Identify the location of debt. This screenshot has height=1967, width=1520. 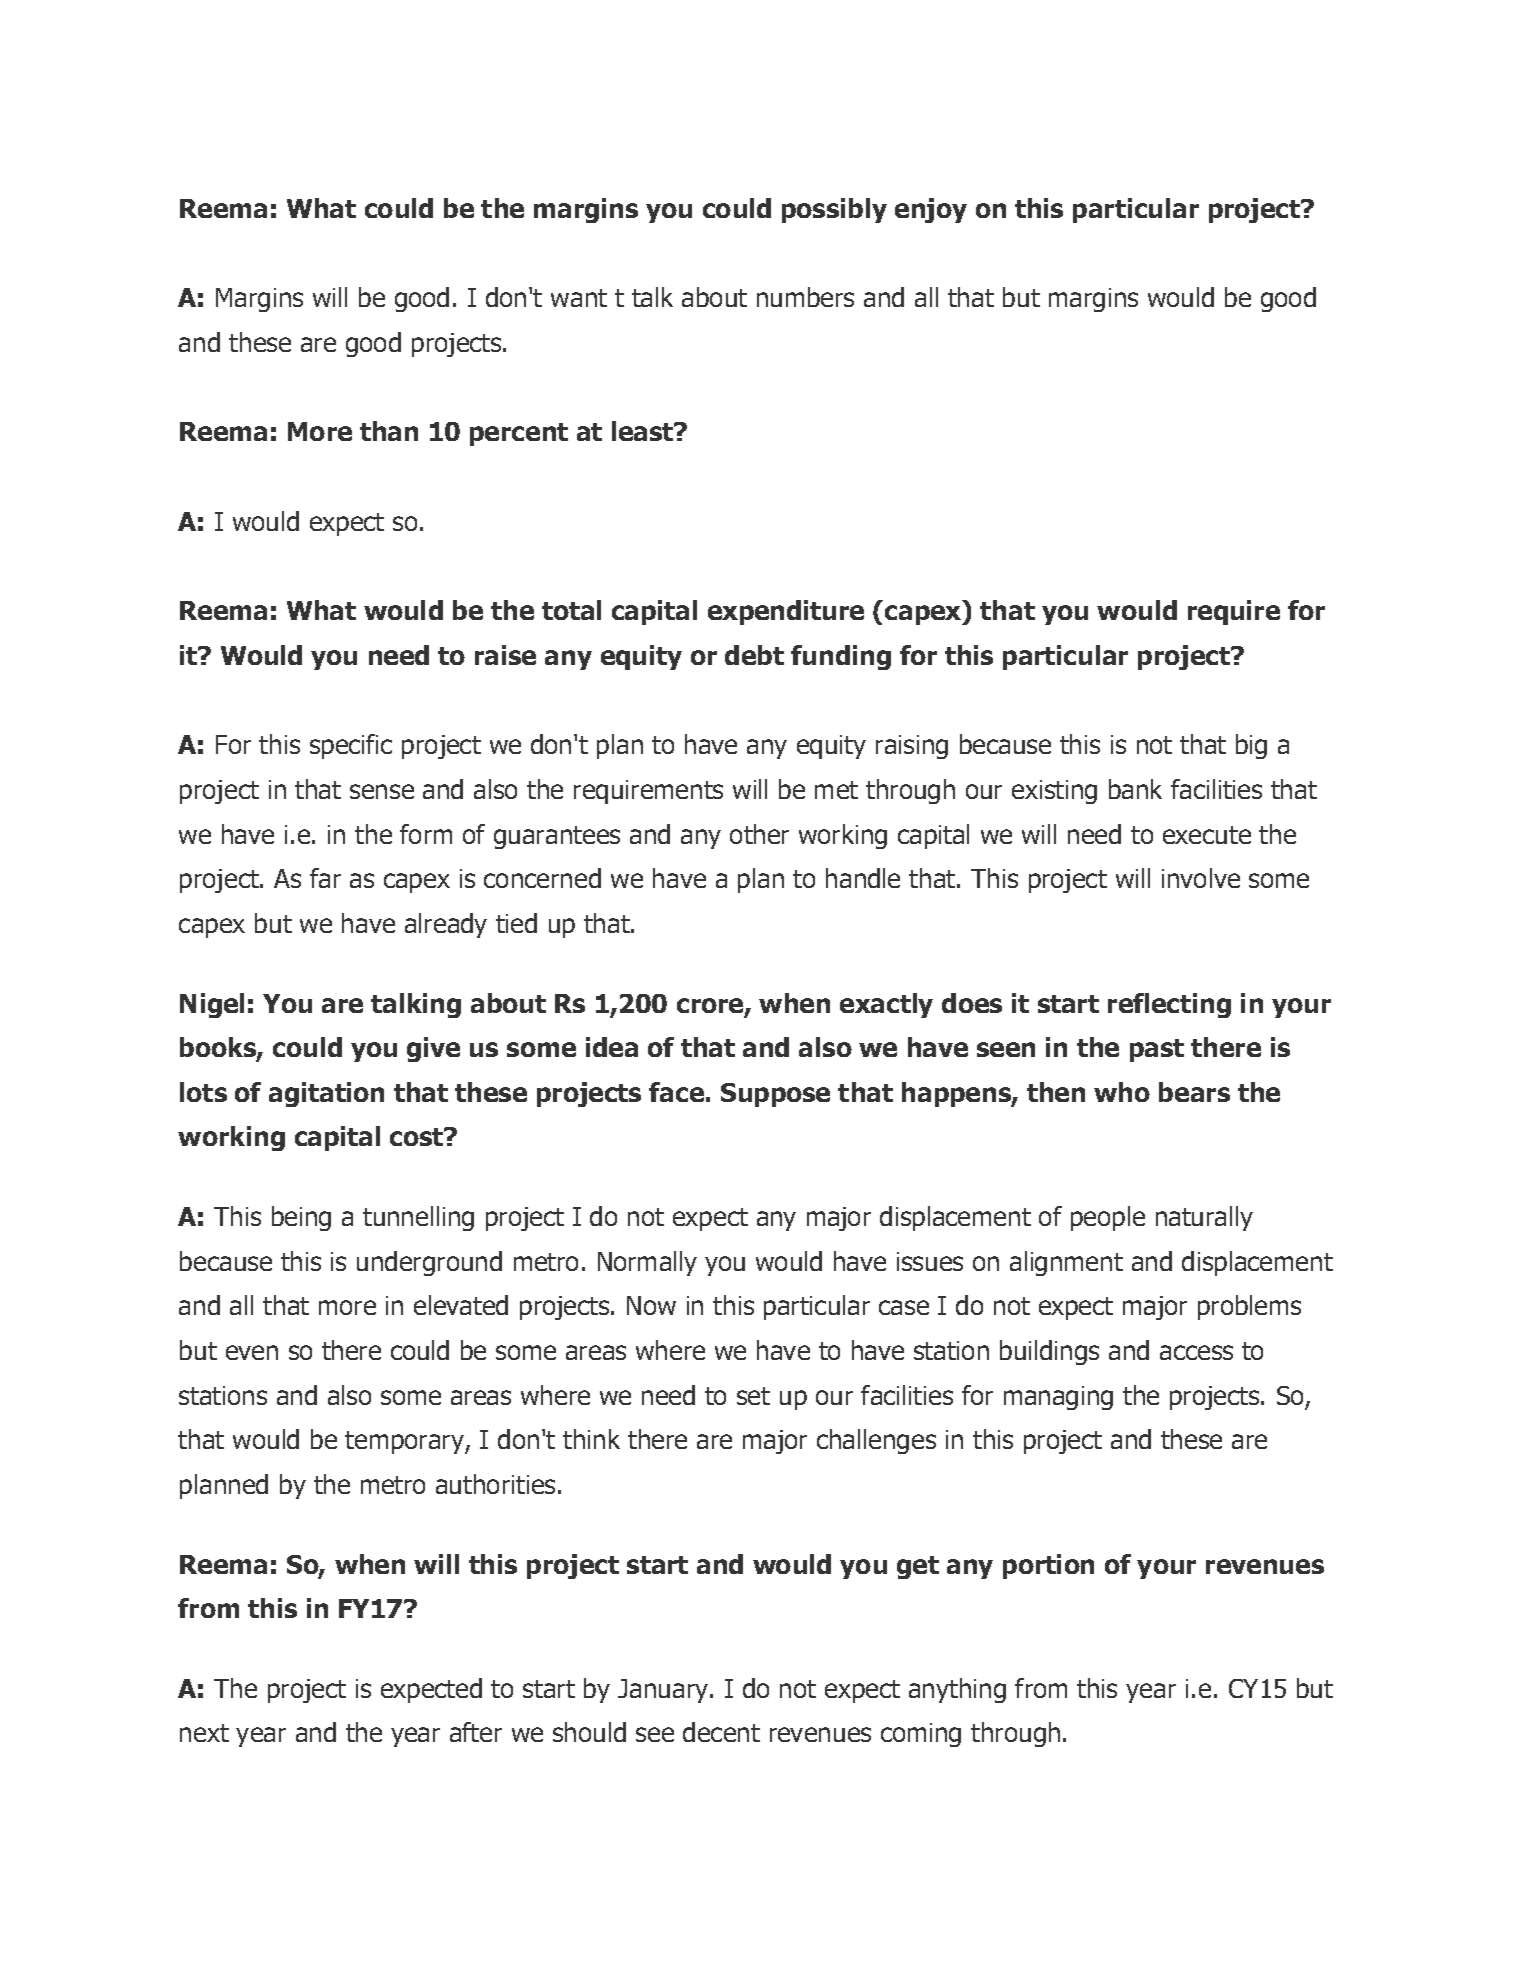
(754, 655).
